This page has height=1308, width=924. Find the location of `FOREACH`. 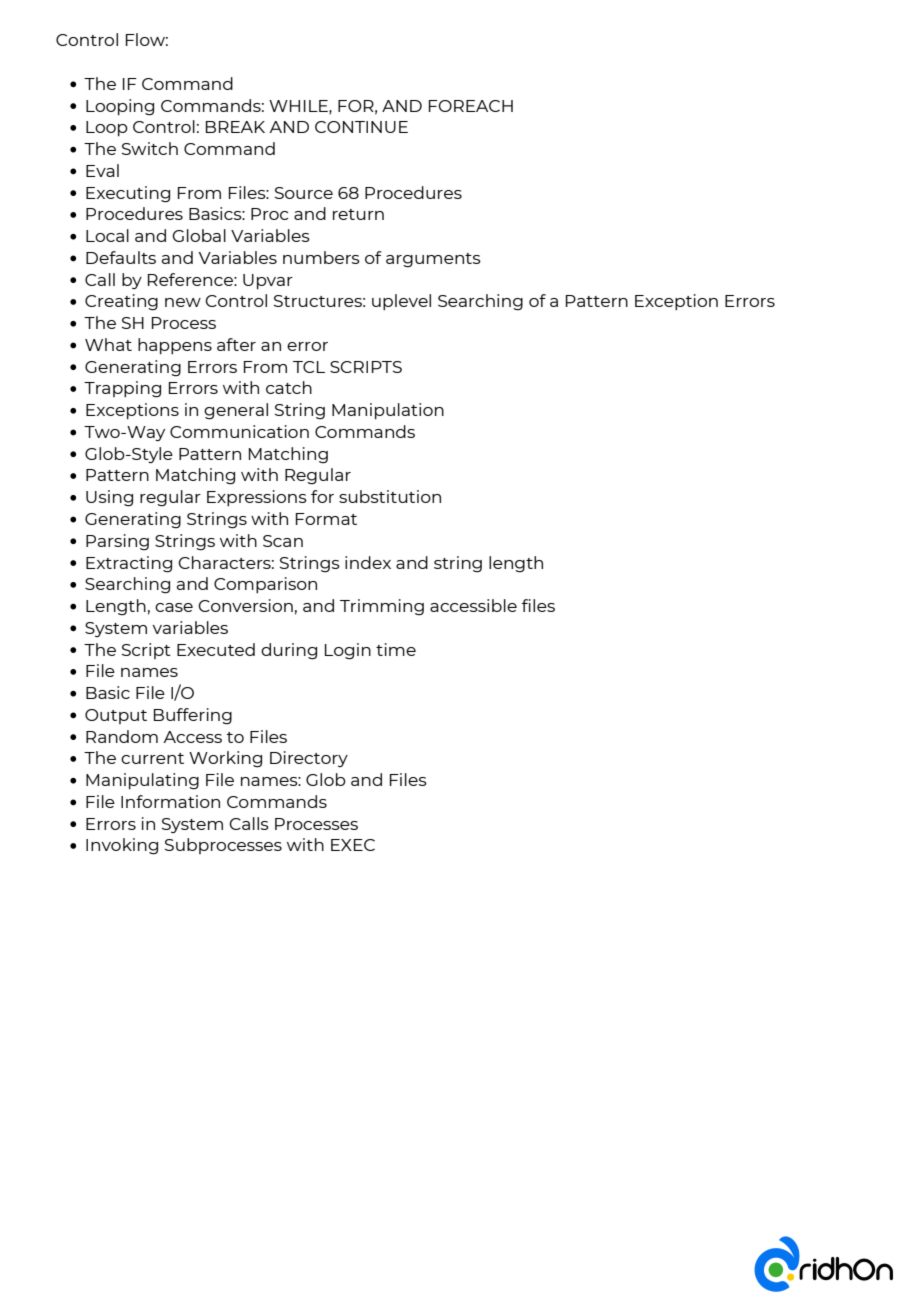

FOREACH is located at coordinates (471, 106).
